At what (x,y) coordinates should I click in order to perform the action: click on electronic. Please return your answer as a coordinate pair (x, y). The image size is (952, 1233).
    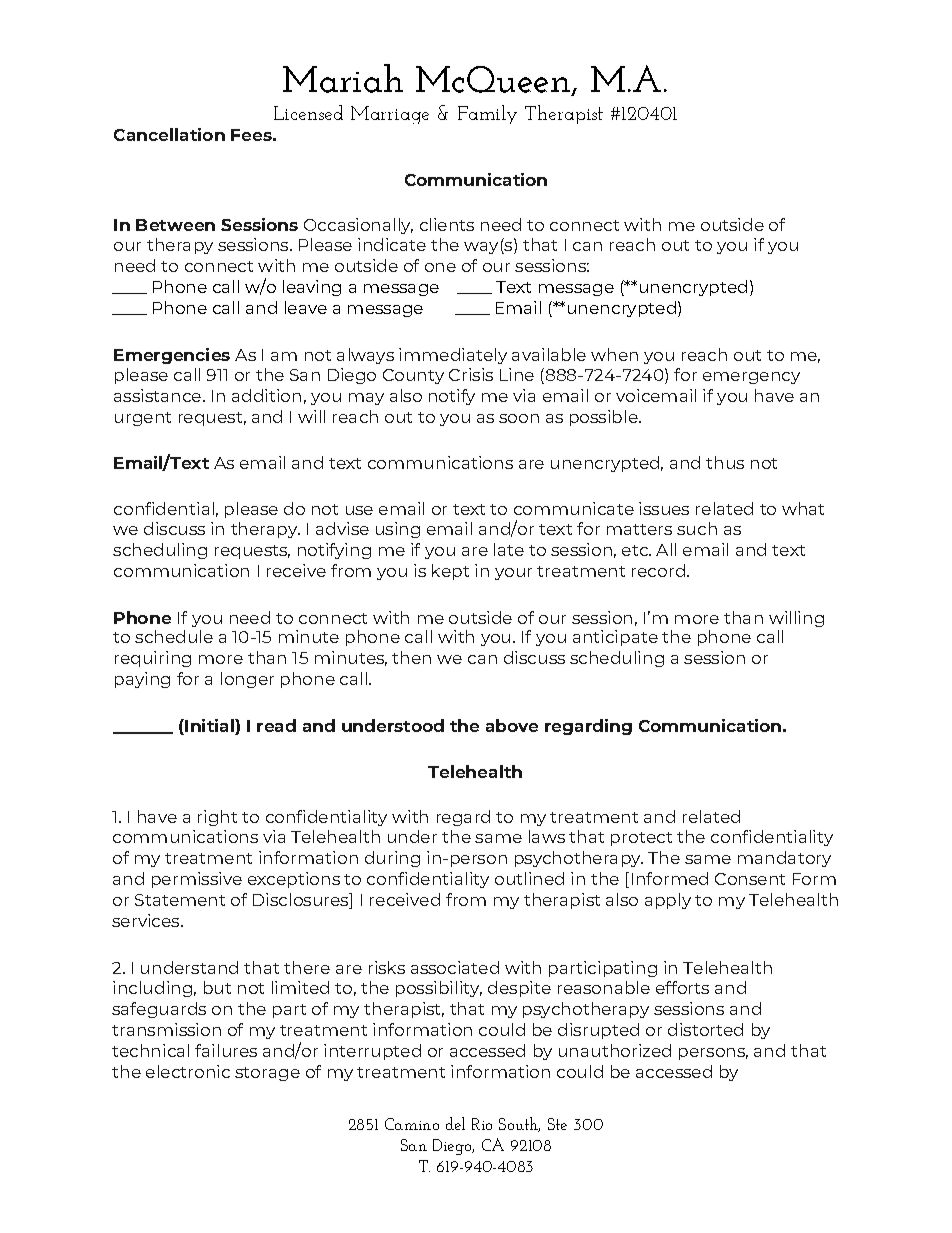
    Looking at the image, I should click on (188, 1071).
